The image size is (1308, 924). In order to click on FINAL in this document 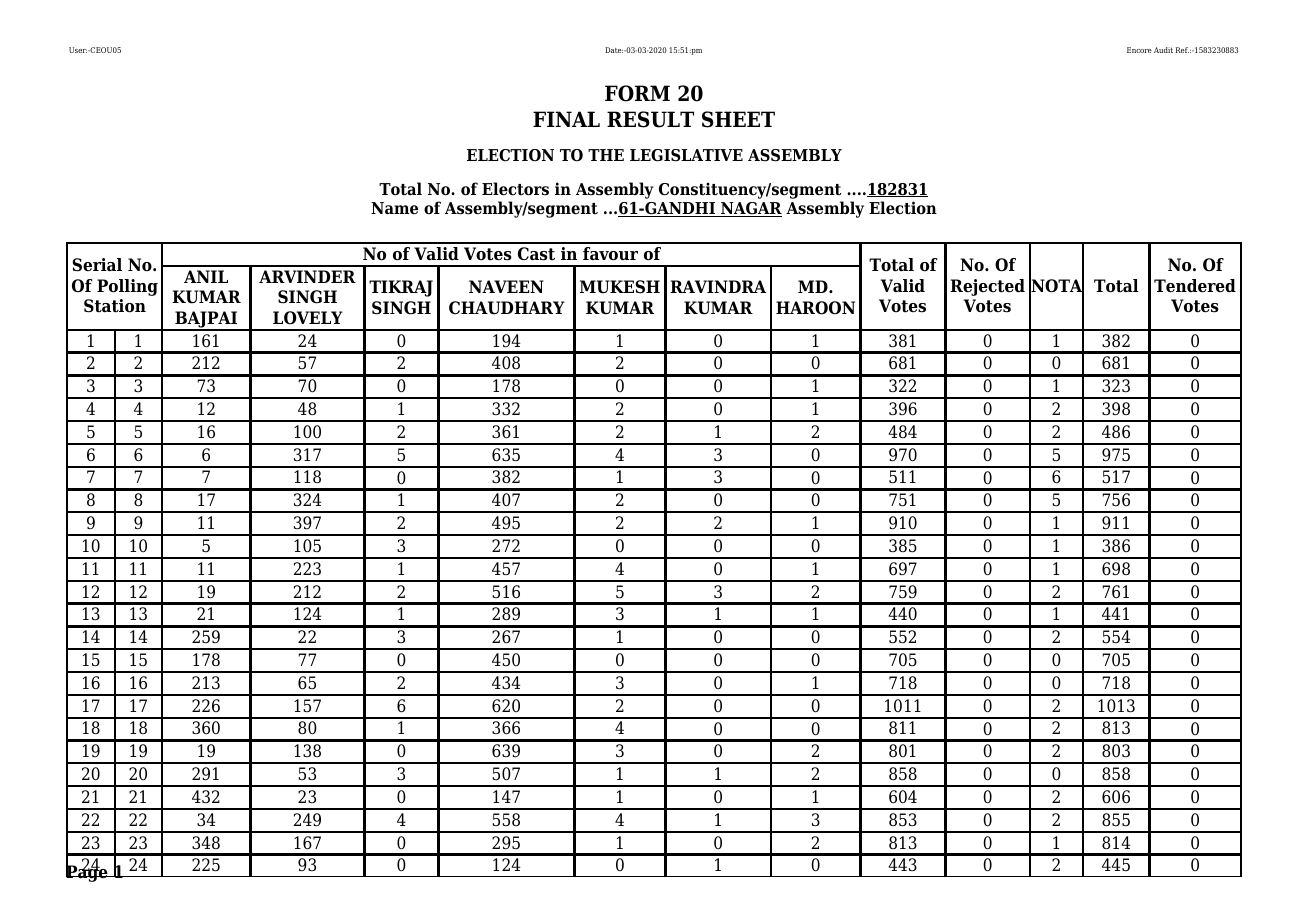, I will do `click(566, 119)`.
